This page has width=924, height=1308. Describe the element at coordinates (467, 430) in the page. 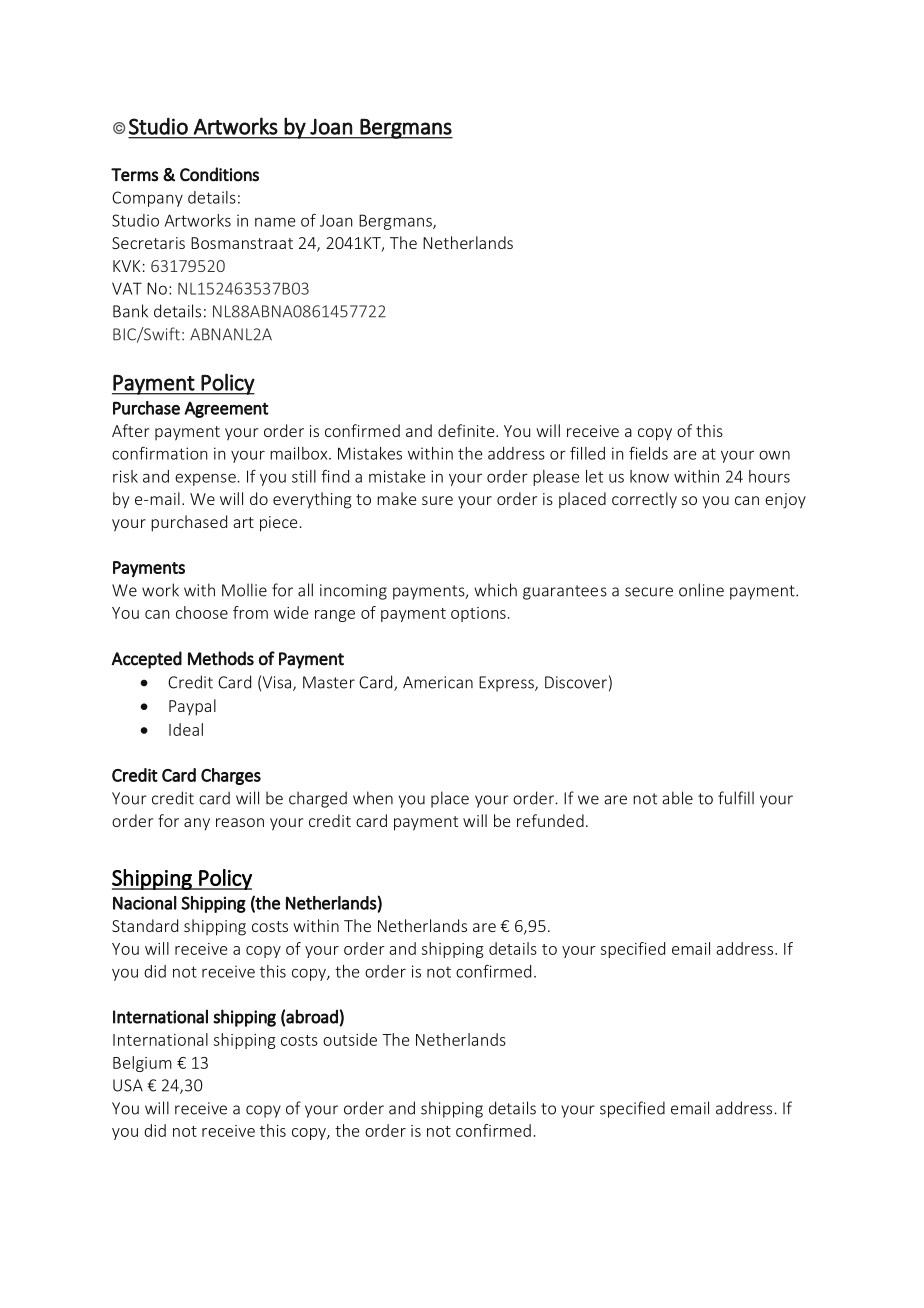

I see `definite` at that location.
